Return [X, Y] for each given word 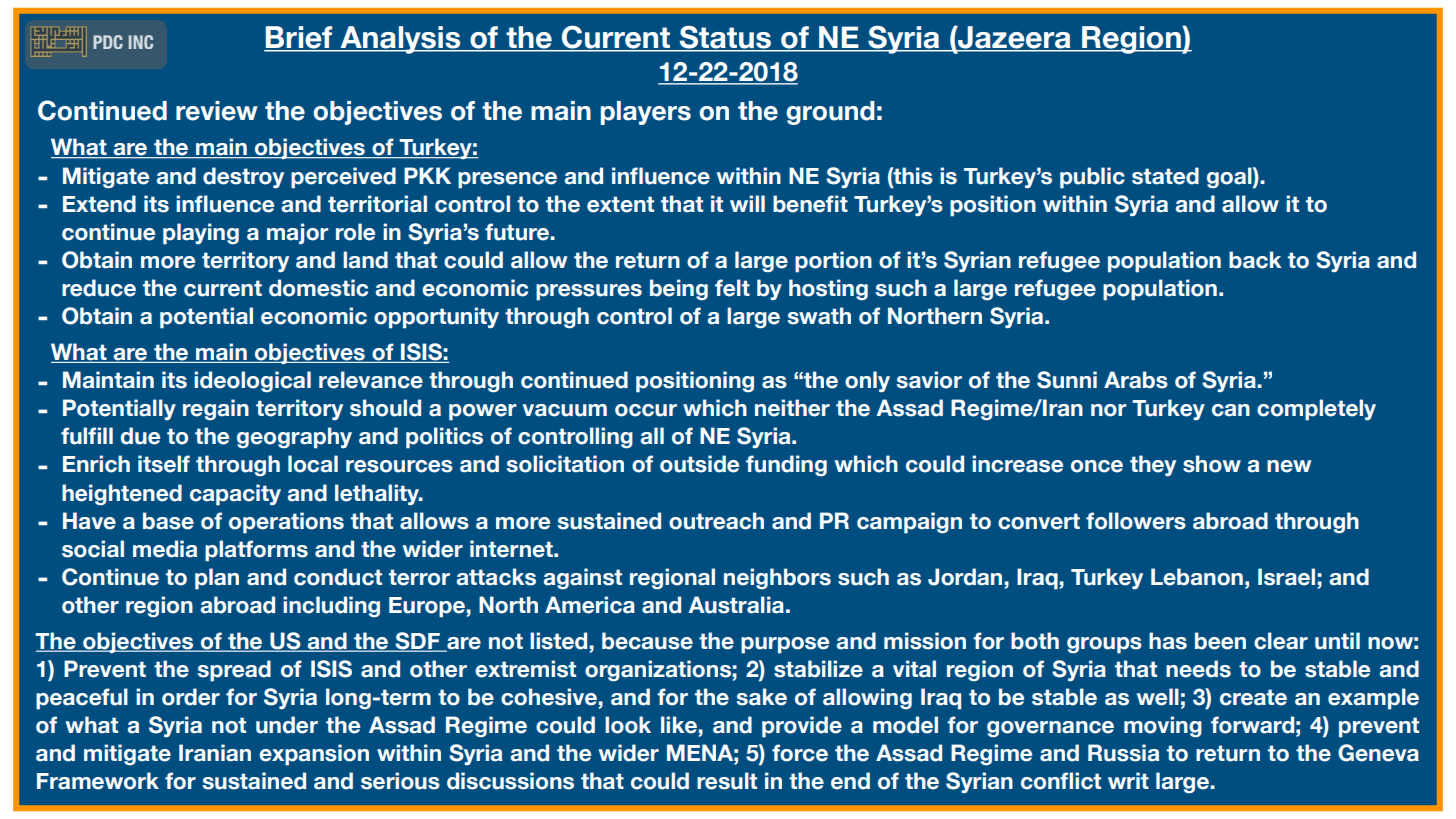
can [1231, 410]
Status [725, 38]
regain [216, 410]
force [800, 753]
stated [1165, 176]
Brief [299, 38]
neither [792, 408]
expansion [314, 755]
